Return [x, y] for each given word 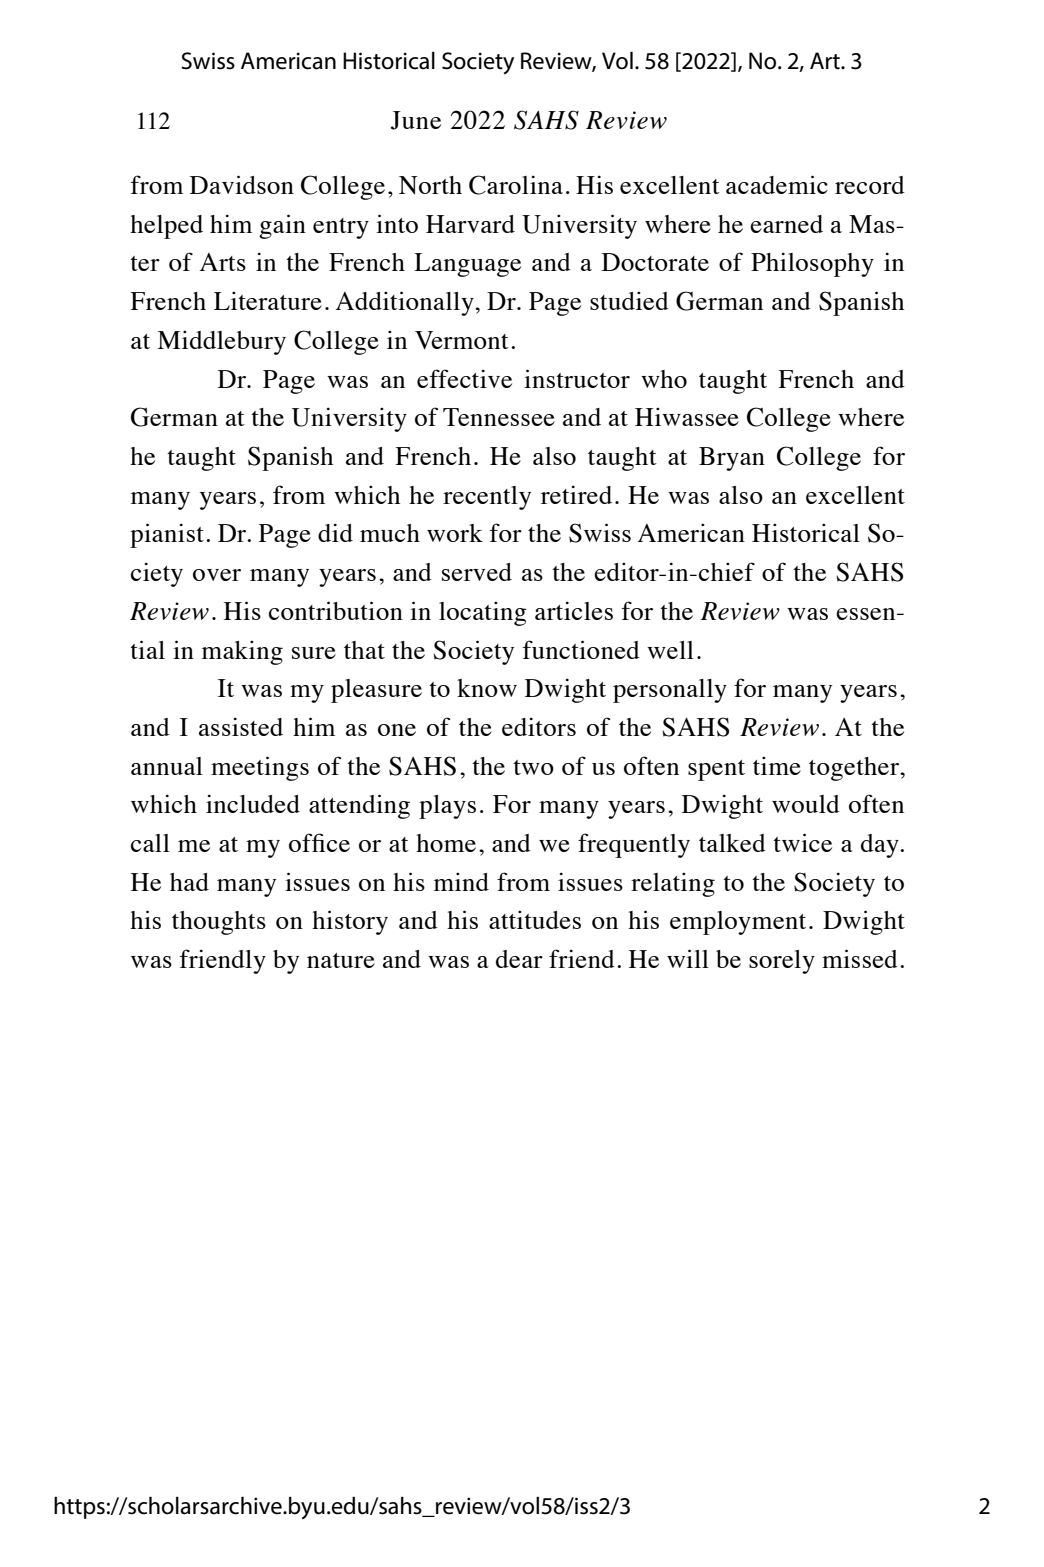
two [533, 767]
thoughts [219, 923]
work [455, 533]
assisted [241, 726]
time [777, 765]
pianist [167, 535]
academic [777, 184]
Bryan [732, 459]
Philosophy [812, 264]
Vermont [462, 340]
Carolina [516, 185]
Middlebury [221, 342]
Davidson [242, 184]
